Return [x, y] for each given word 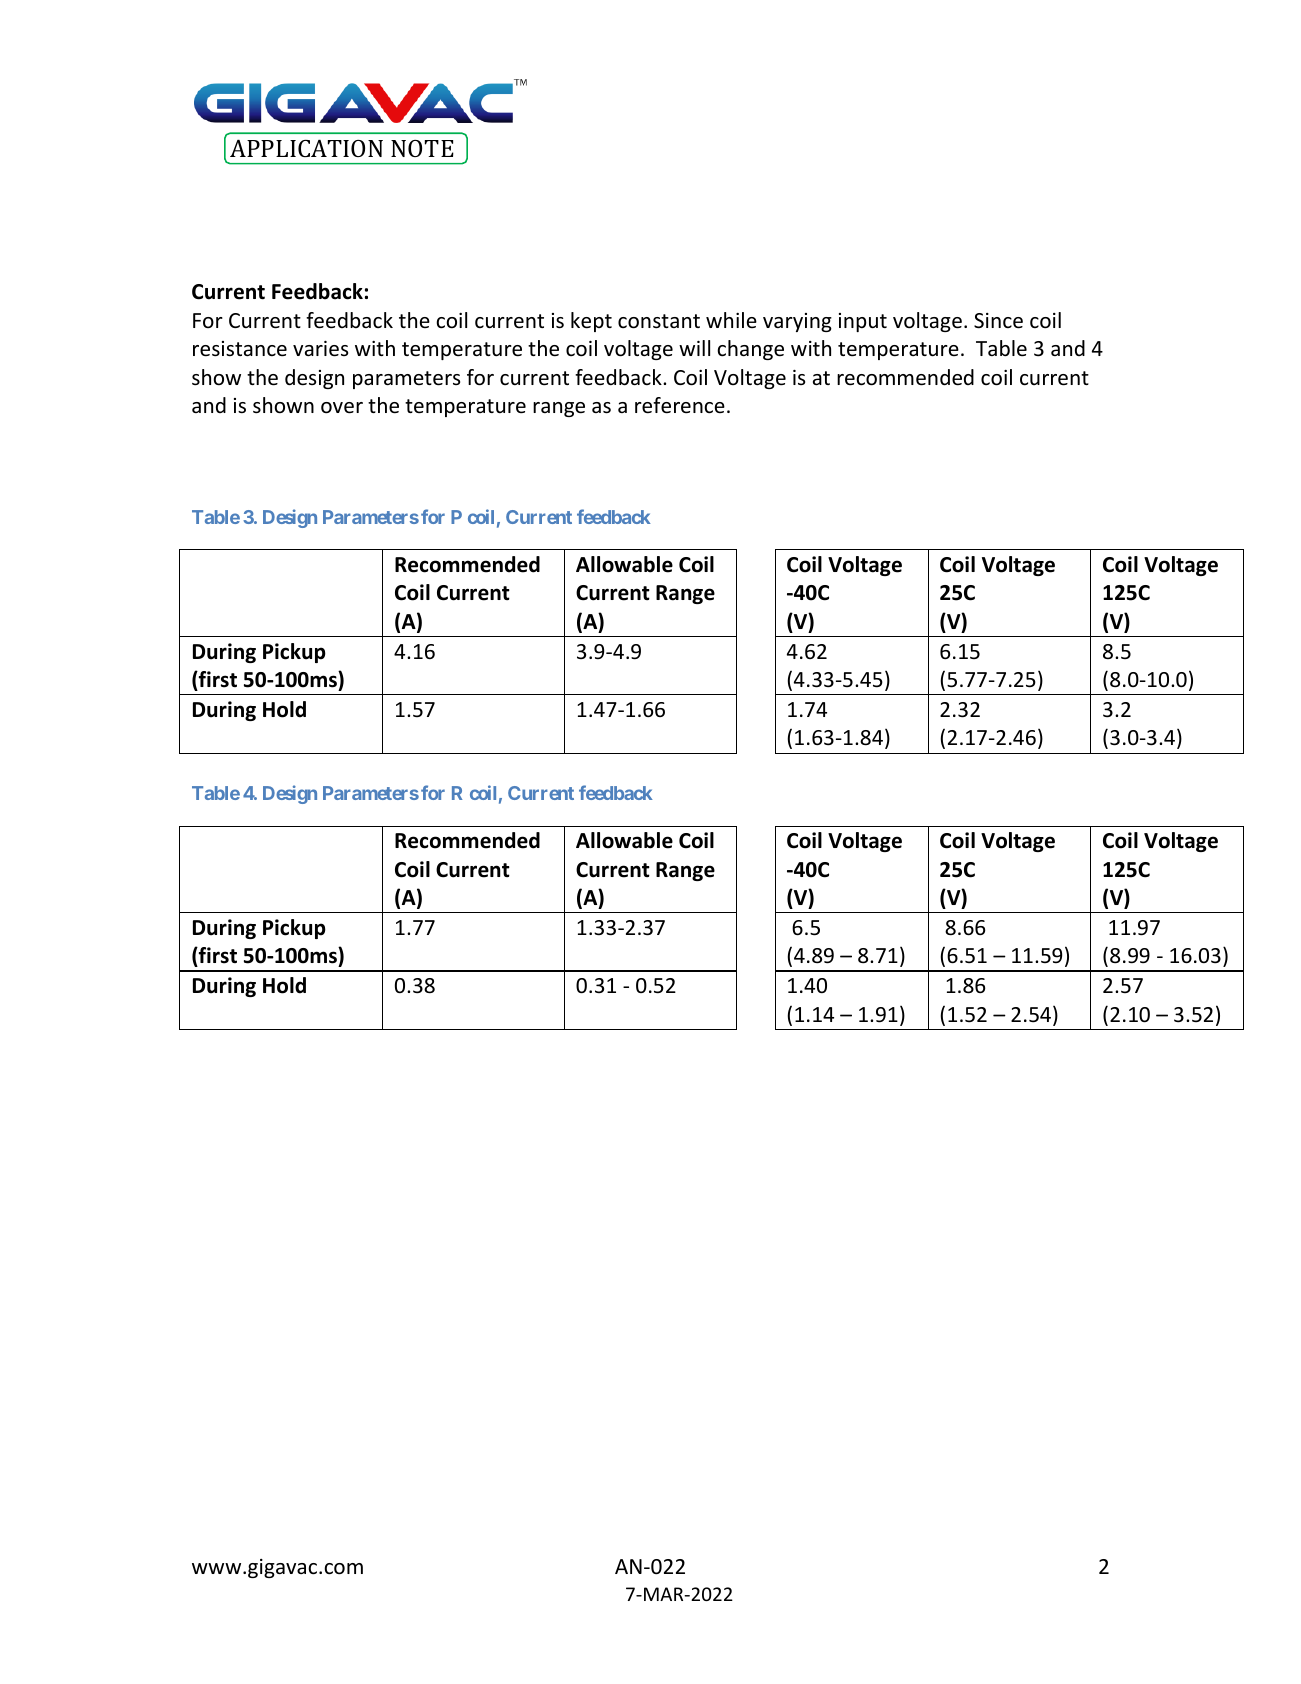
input [863, 322]
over [342, 408]
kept [591, 322]
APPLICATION [306, 148]
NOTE [422, 148]
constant [659, 321]
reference [680, 405]
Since [998, 321]
